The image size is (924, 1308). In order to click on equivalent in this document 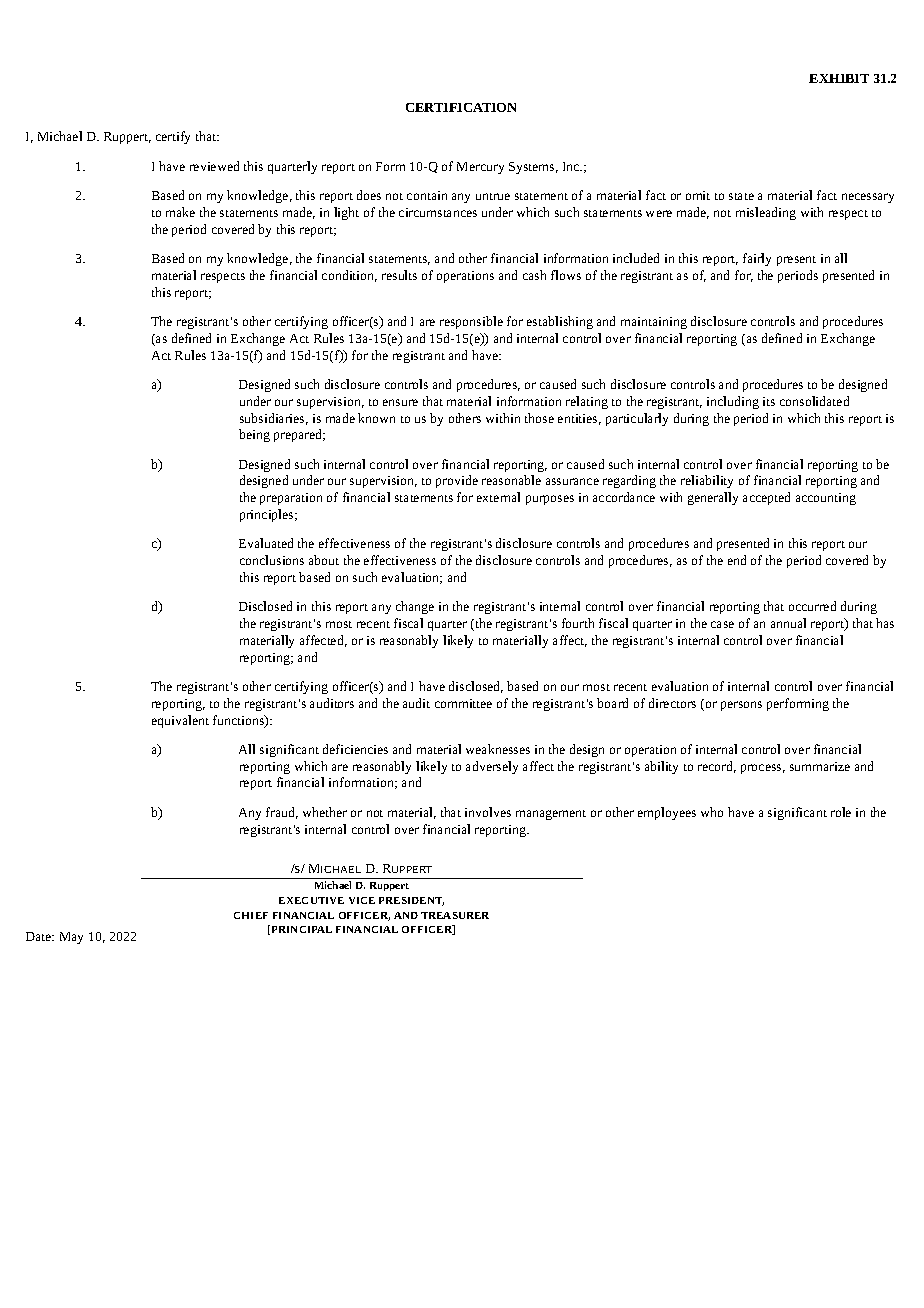, I will do `click(180, 721)`.
